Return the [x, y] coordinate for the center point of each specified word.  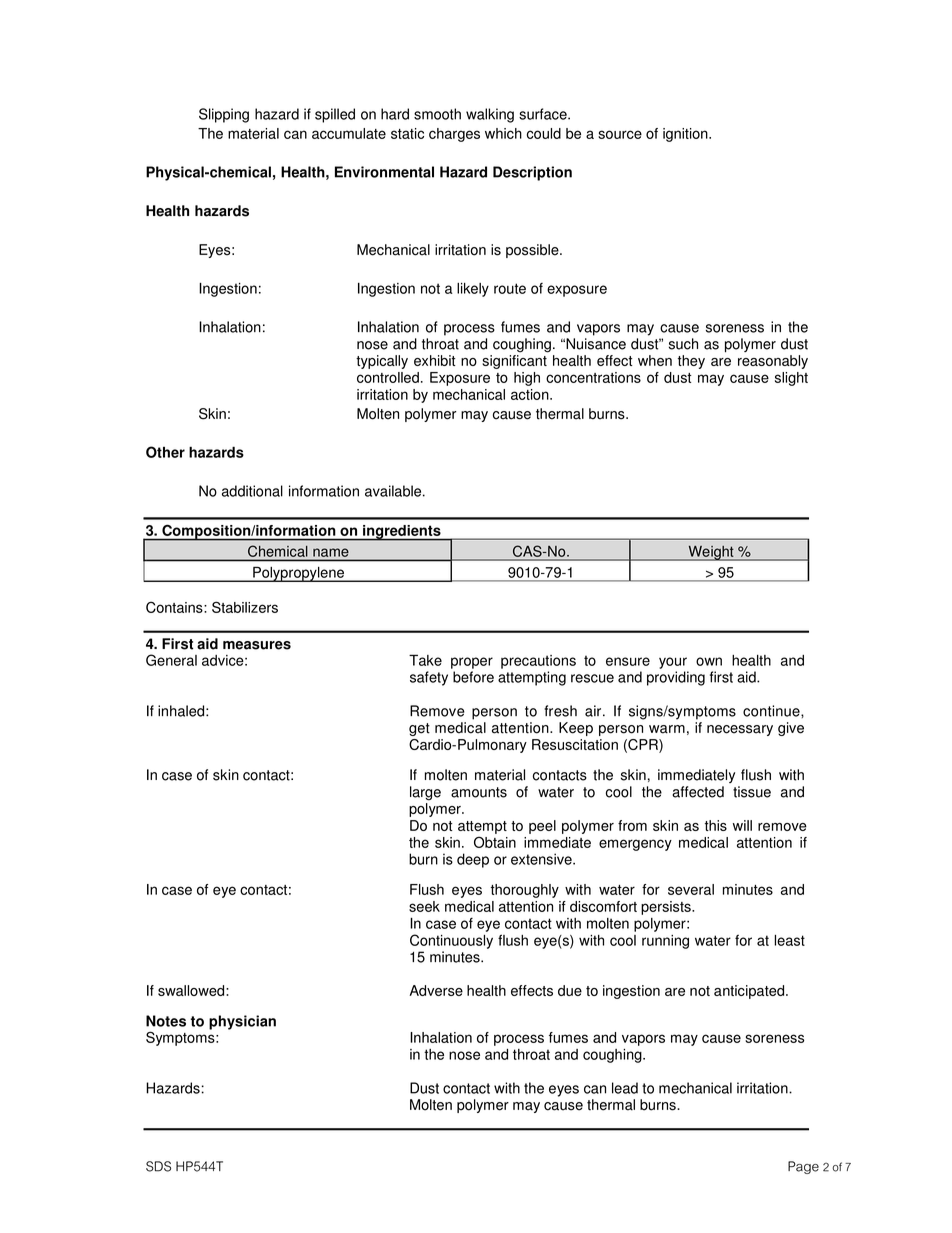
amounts [479, 792]
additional [252, 491]
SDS [158, 1166]
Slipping [224, 115]
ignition [686, 135]
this [716, 825]
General [171, 660]
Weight [711, 553]
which [503, 133]
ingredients [402, 533]
